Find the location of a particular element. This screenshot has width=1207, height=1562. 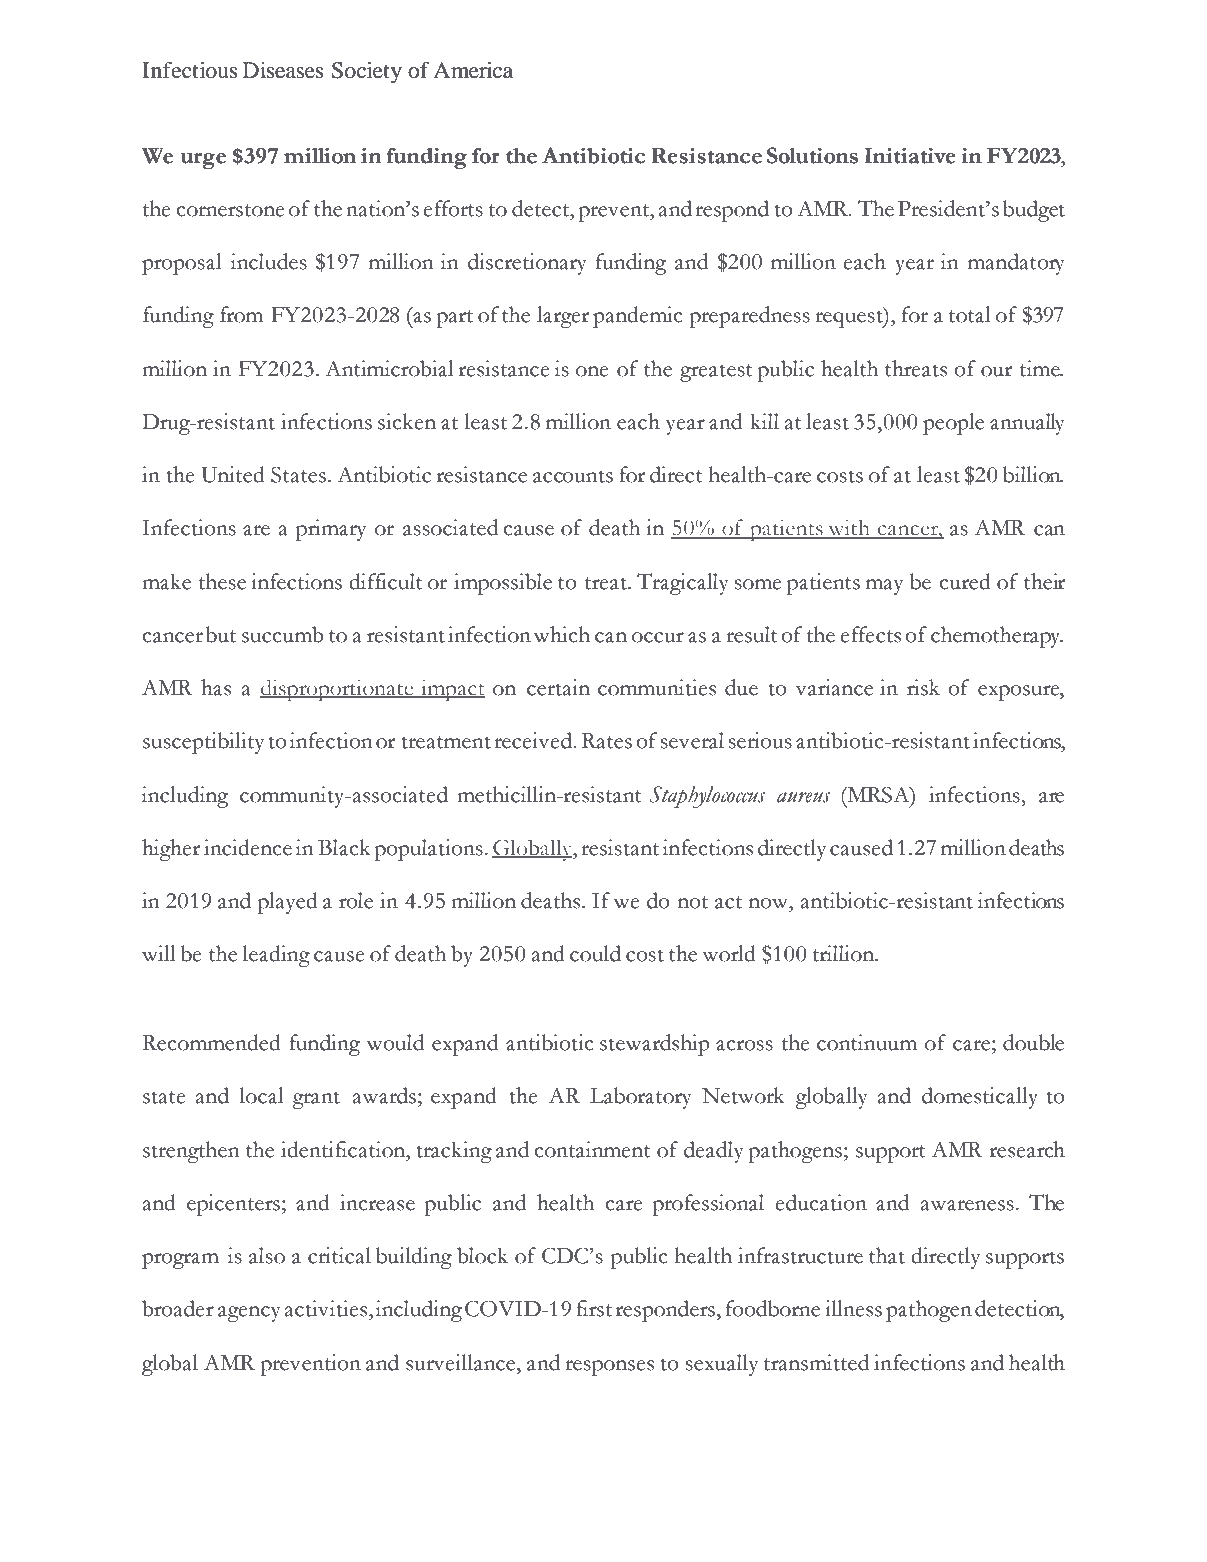

Rates is located at coordinates (607, 741).
